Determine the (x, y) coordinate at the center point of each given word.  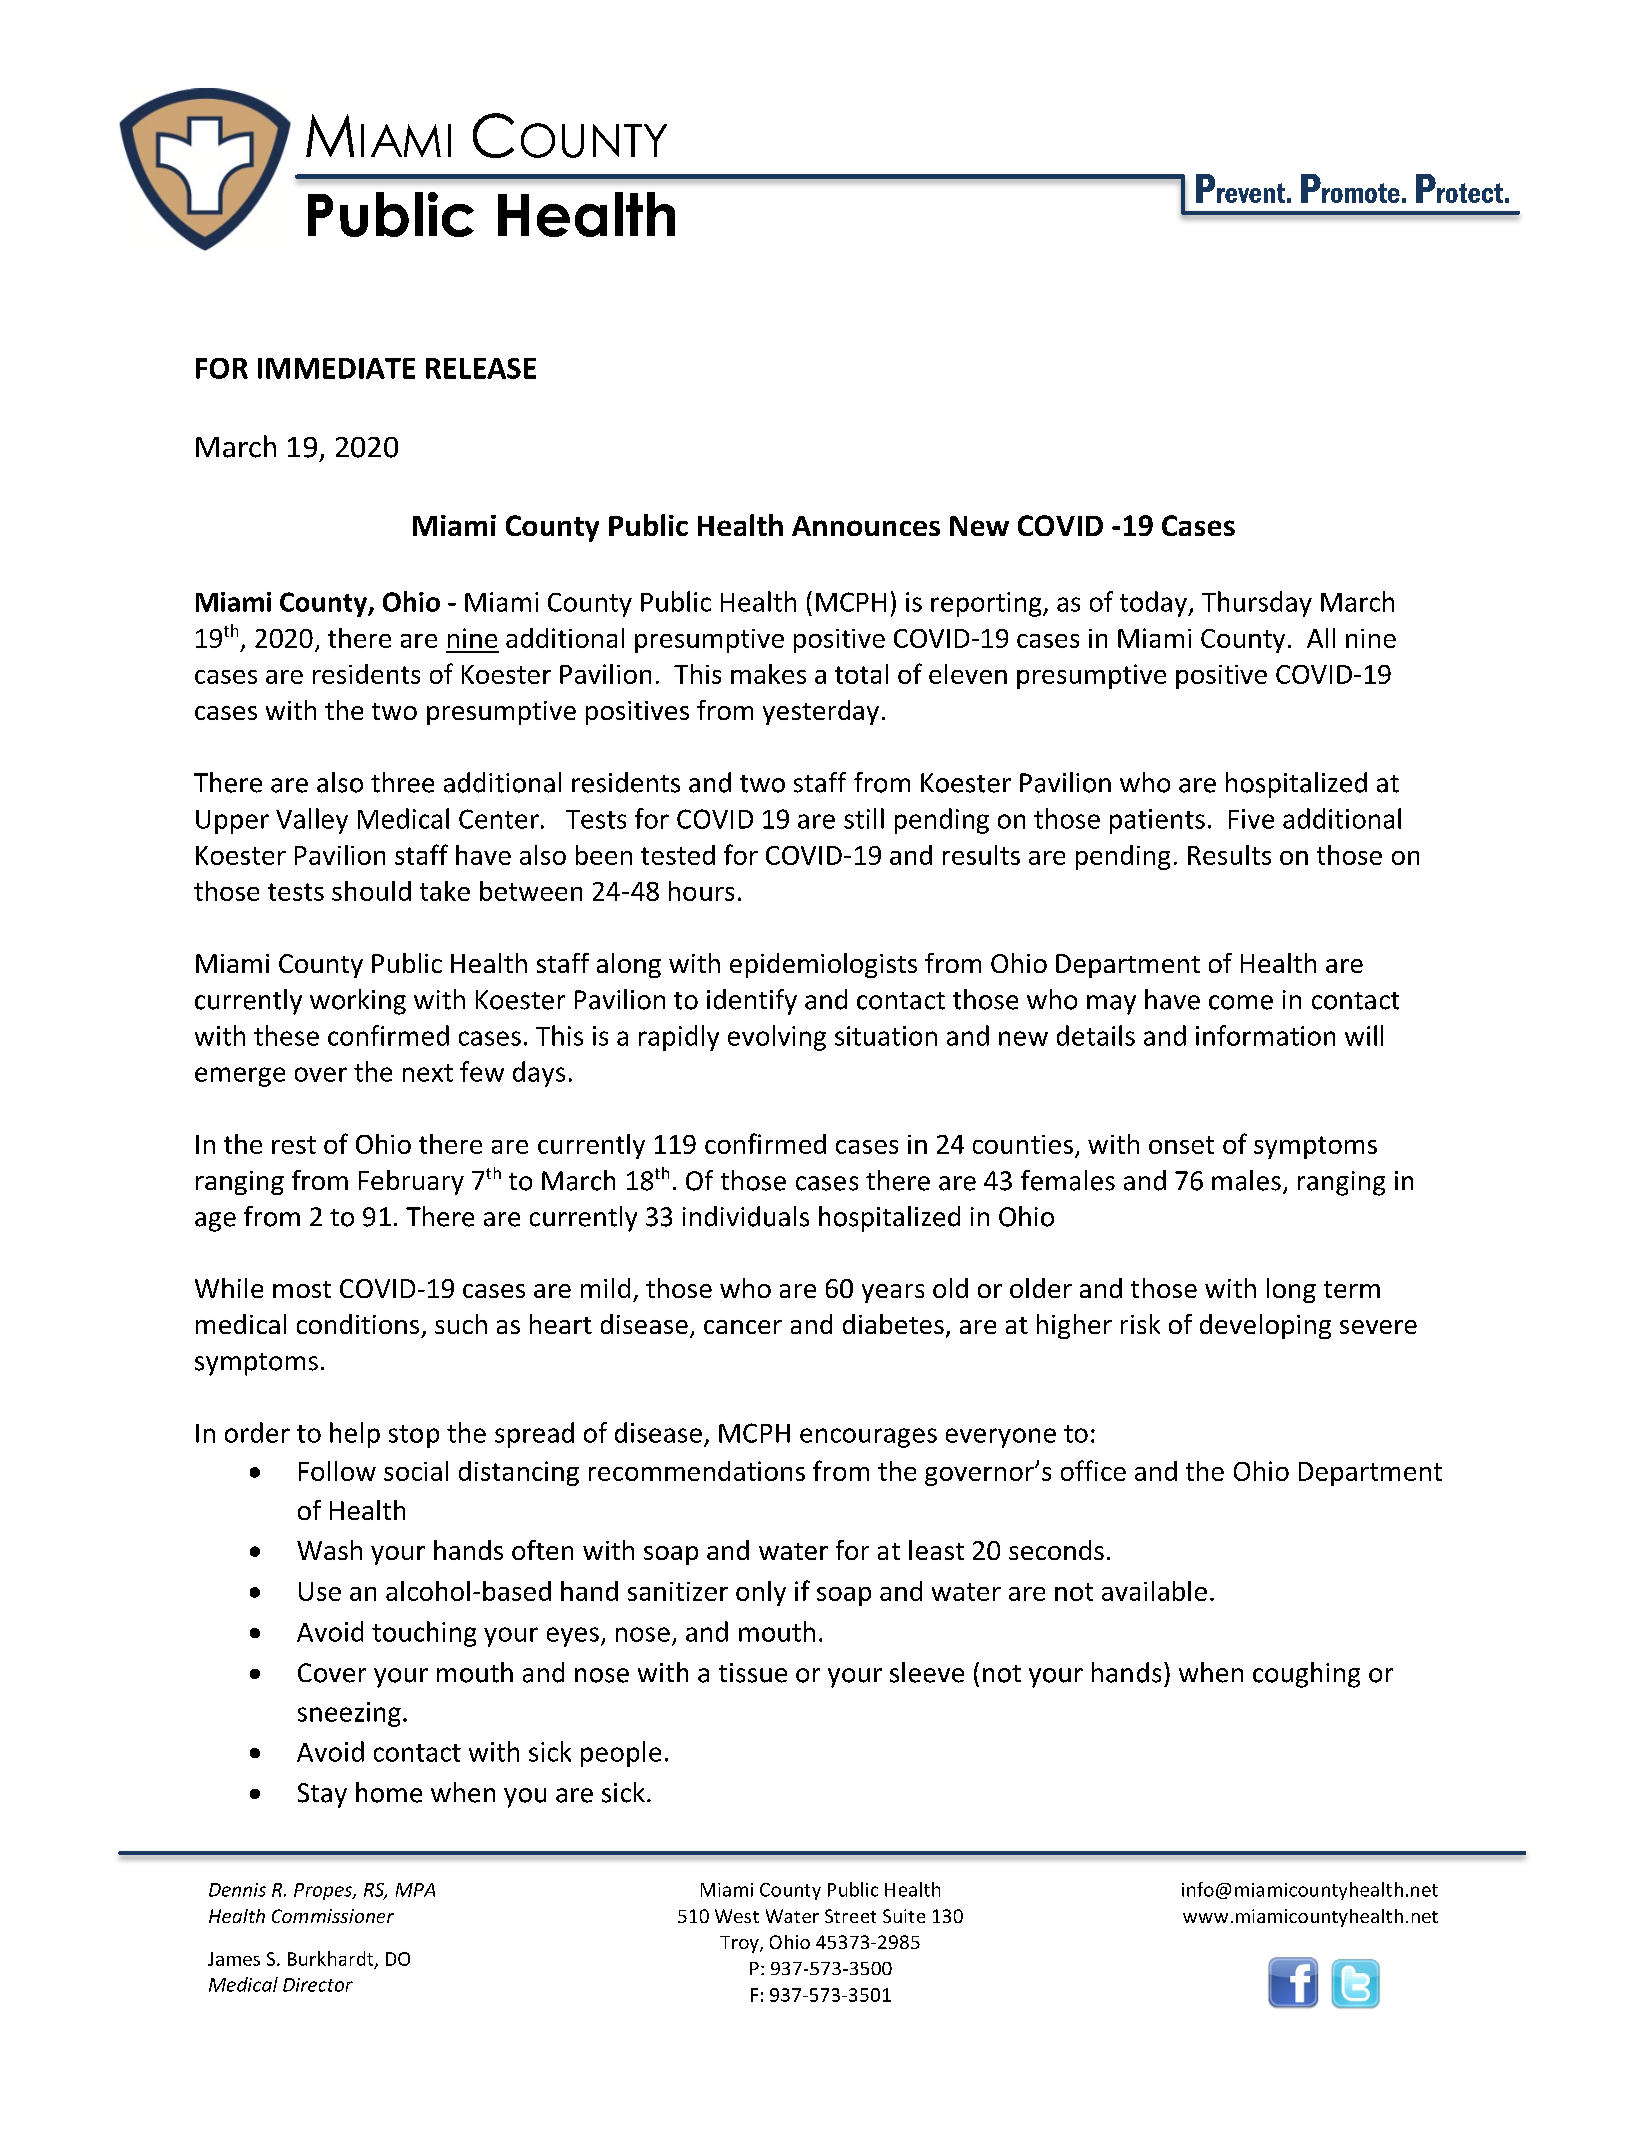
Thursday (1257, 604)
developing (1265, 1326)
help (355, 1435)
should (371, 891)
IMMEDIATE (336, 368)
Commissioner (333, 1916)
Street (850, 1916)
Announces (866, 526)
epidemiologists (823, 965)
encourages (868, 1438)
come (1241, 1002)
